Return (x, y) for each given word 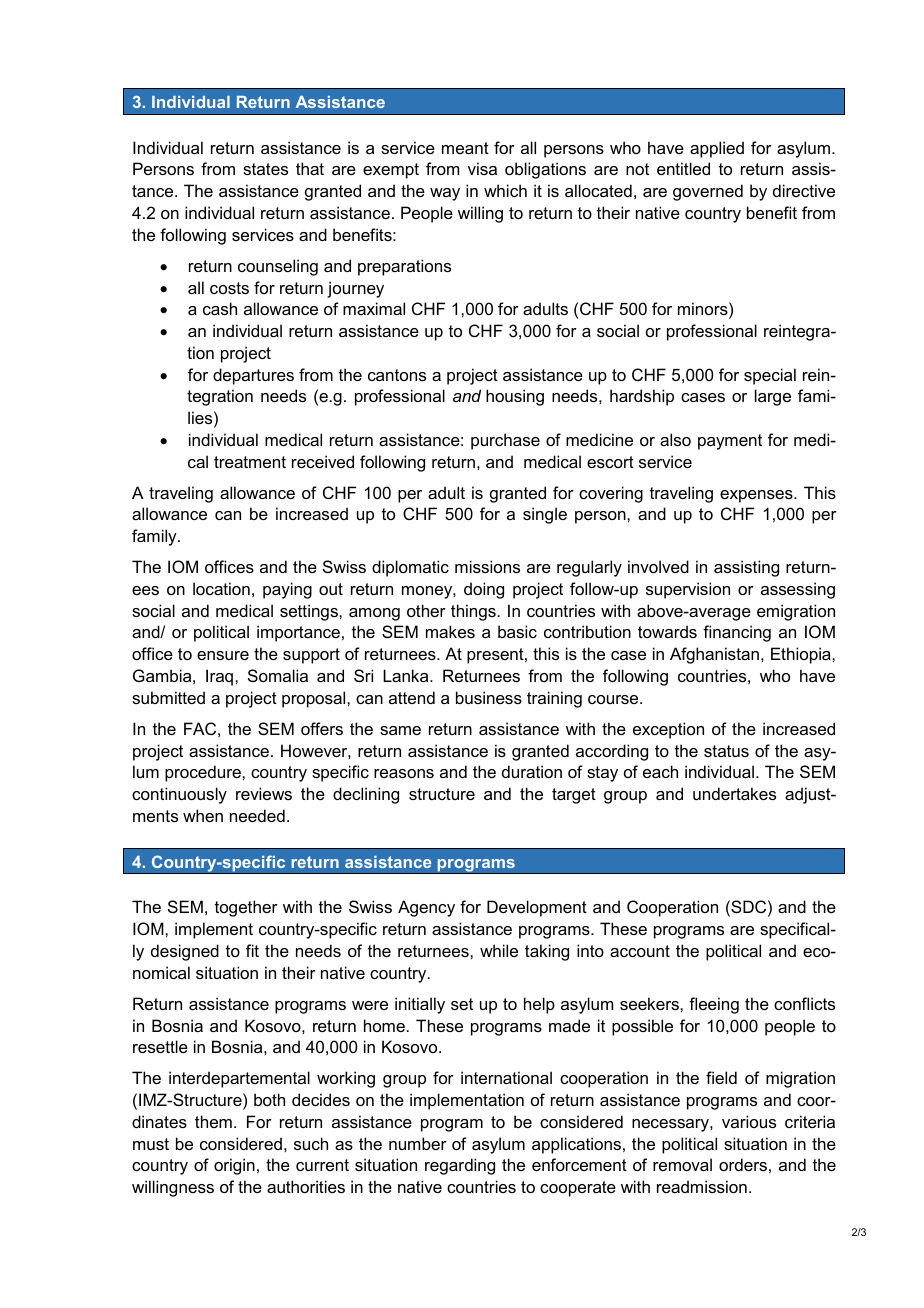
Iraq (219, 677)
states (265, 169)
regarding (460, 1166)
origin (234, 1166)
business (489, 697)
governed (708, 192)
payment (730, 442)
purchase (505, 441)
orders (743, 1164)
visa (482, 168)
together (246, 908)
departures (253, 376)
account (640, 951)
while (499, 950)
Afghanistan (714, 655)
